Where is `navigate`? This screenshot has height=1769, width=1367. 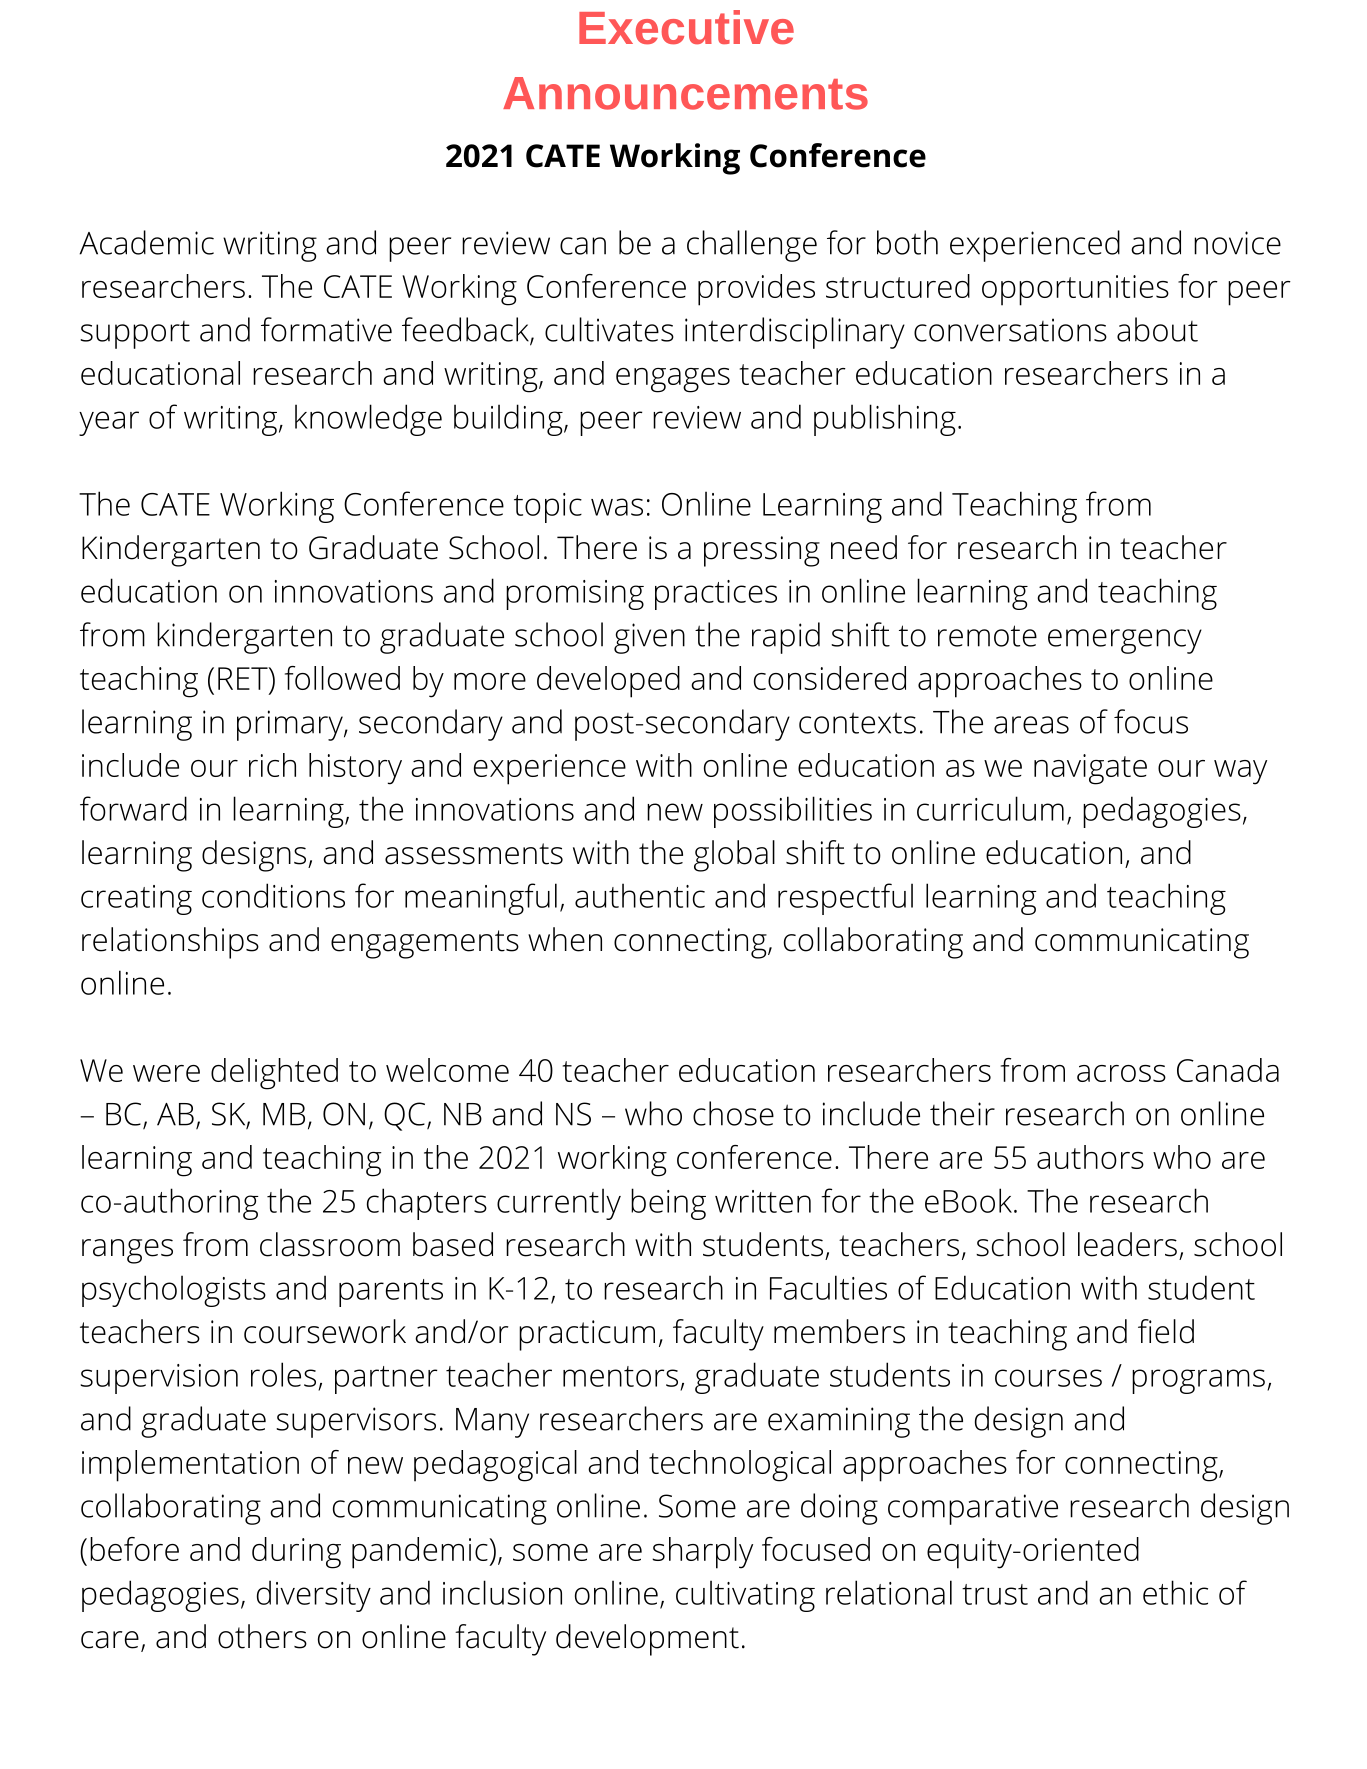 navigate is located at coordinates (1090, 769).
